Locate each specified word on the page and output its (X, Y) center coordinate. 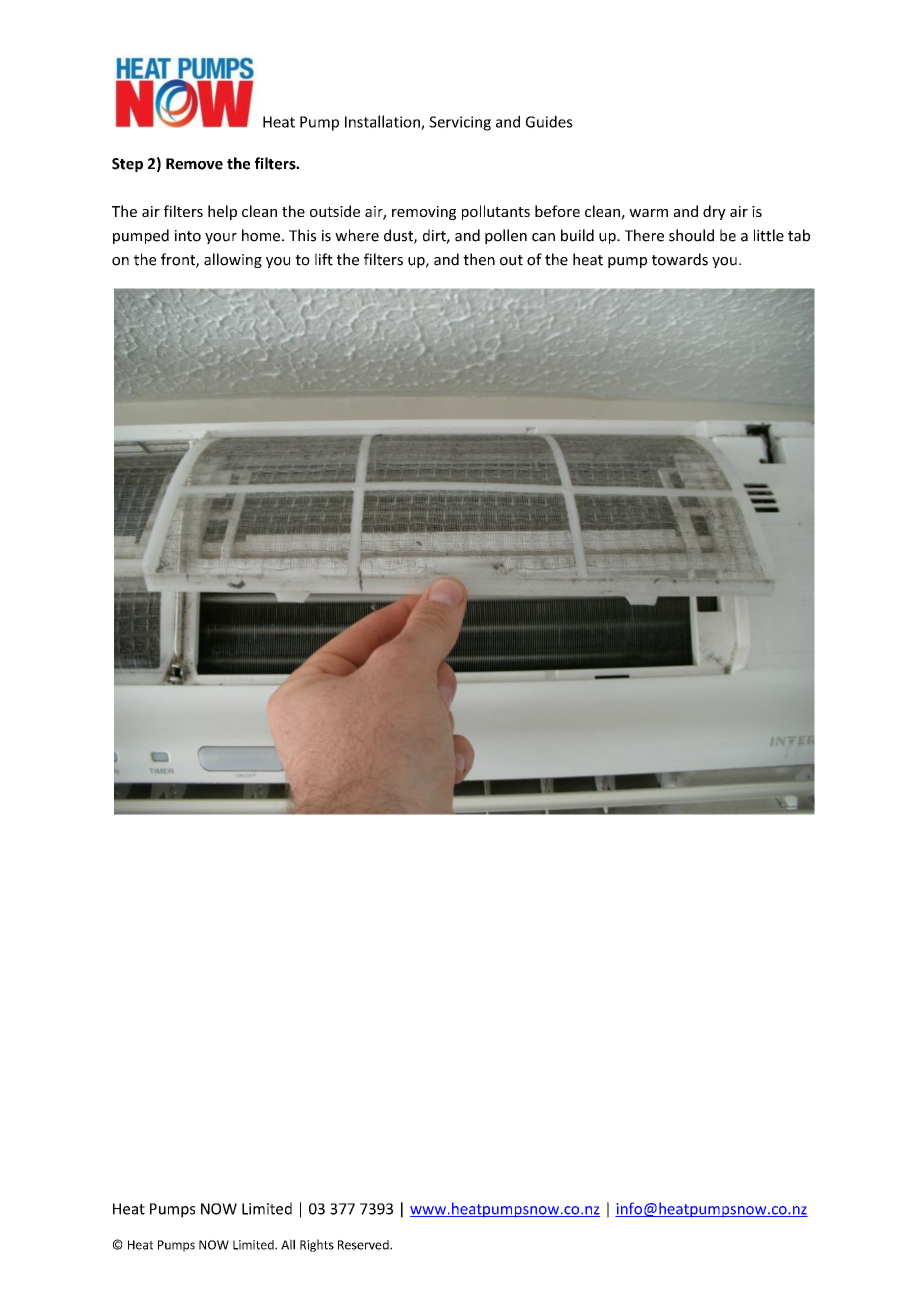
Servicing (460, 123)
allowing (233, 260)
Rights (317, 1245)
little (769, 235)
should (691, 235)
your (221, 238)
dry (714, 212)
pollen (506, 236)
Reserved (364, 1245)
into (188, 236)
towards (680, 259)
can (543, 237)
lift (324, 259)
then (479, 259)
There (644, 235)
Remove (194, 164)
